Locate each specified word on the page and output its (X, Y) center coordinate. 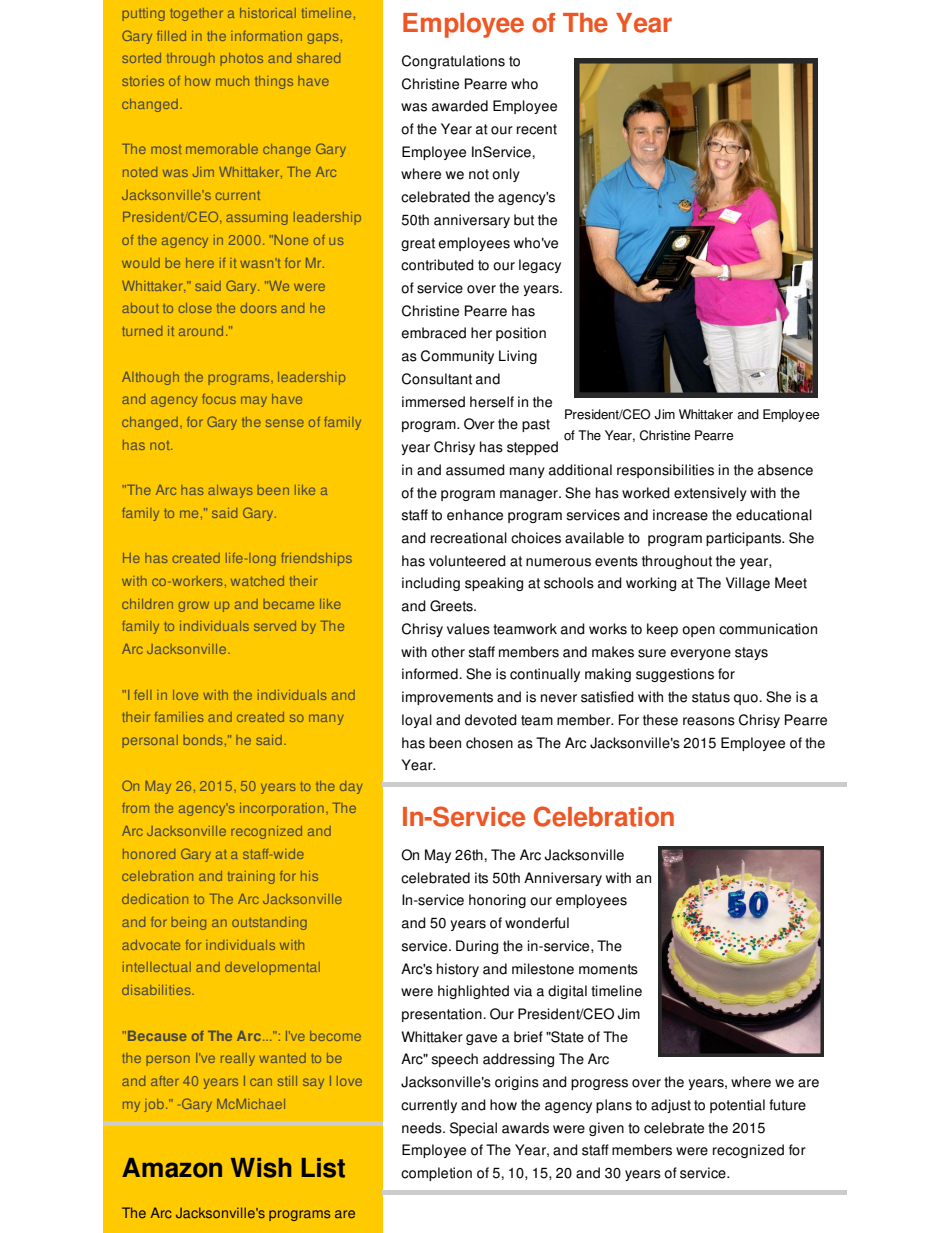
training (251, 877)
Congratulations (453, 62)
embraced (433, 333)
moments (608, 969)
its (481, 878)
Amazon (172, 1168)
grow (193, 606)
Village (748, 584)
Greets (452, 606)
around (201, 331)
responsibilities (665, 471)
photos (241, 59)
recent (537, 129)
